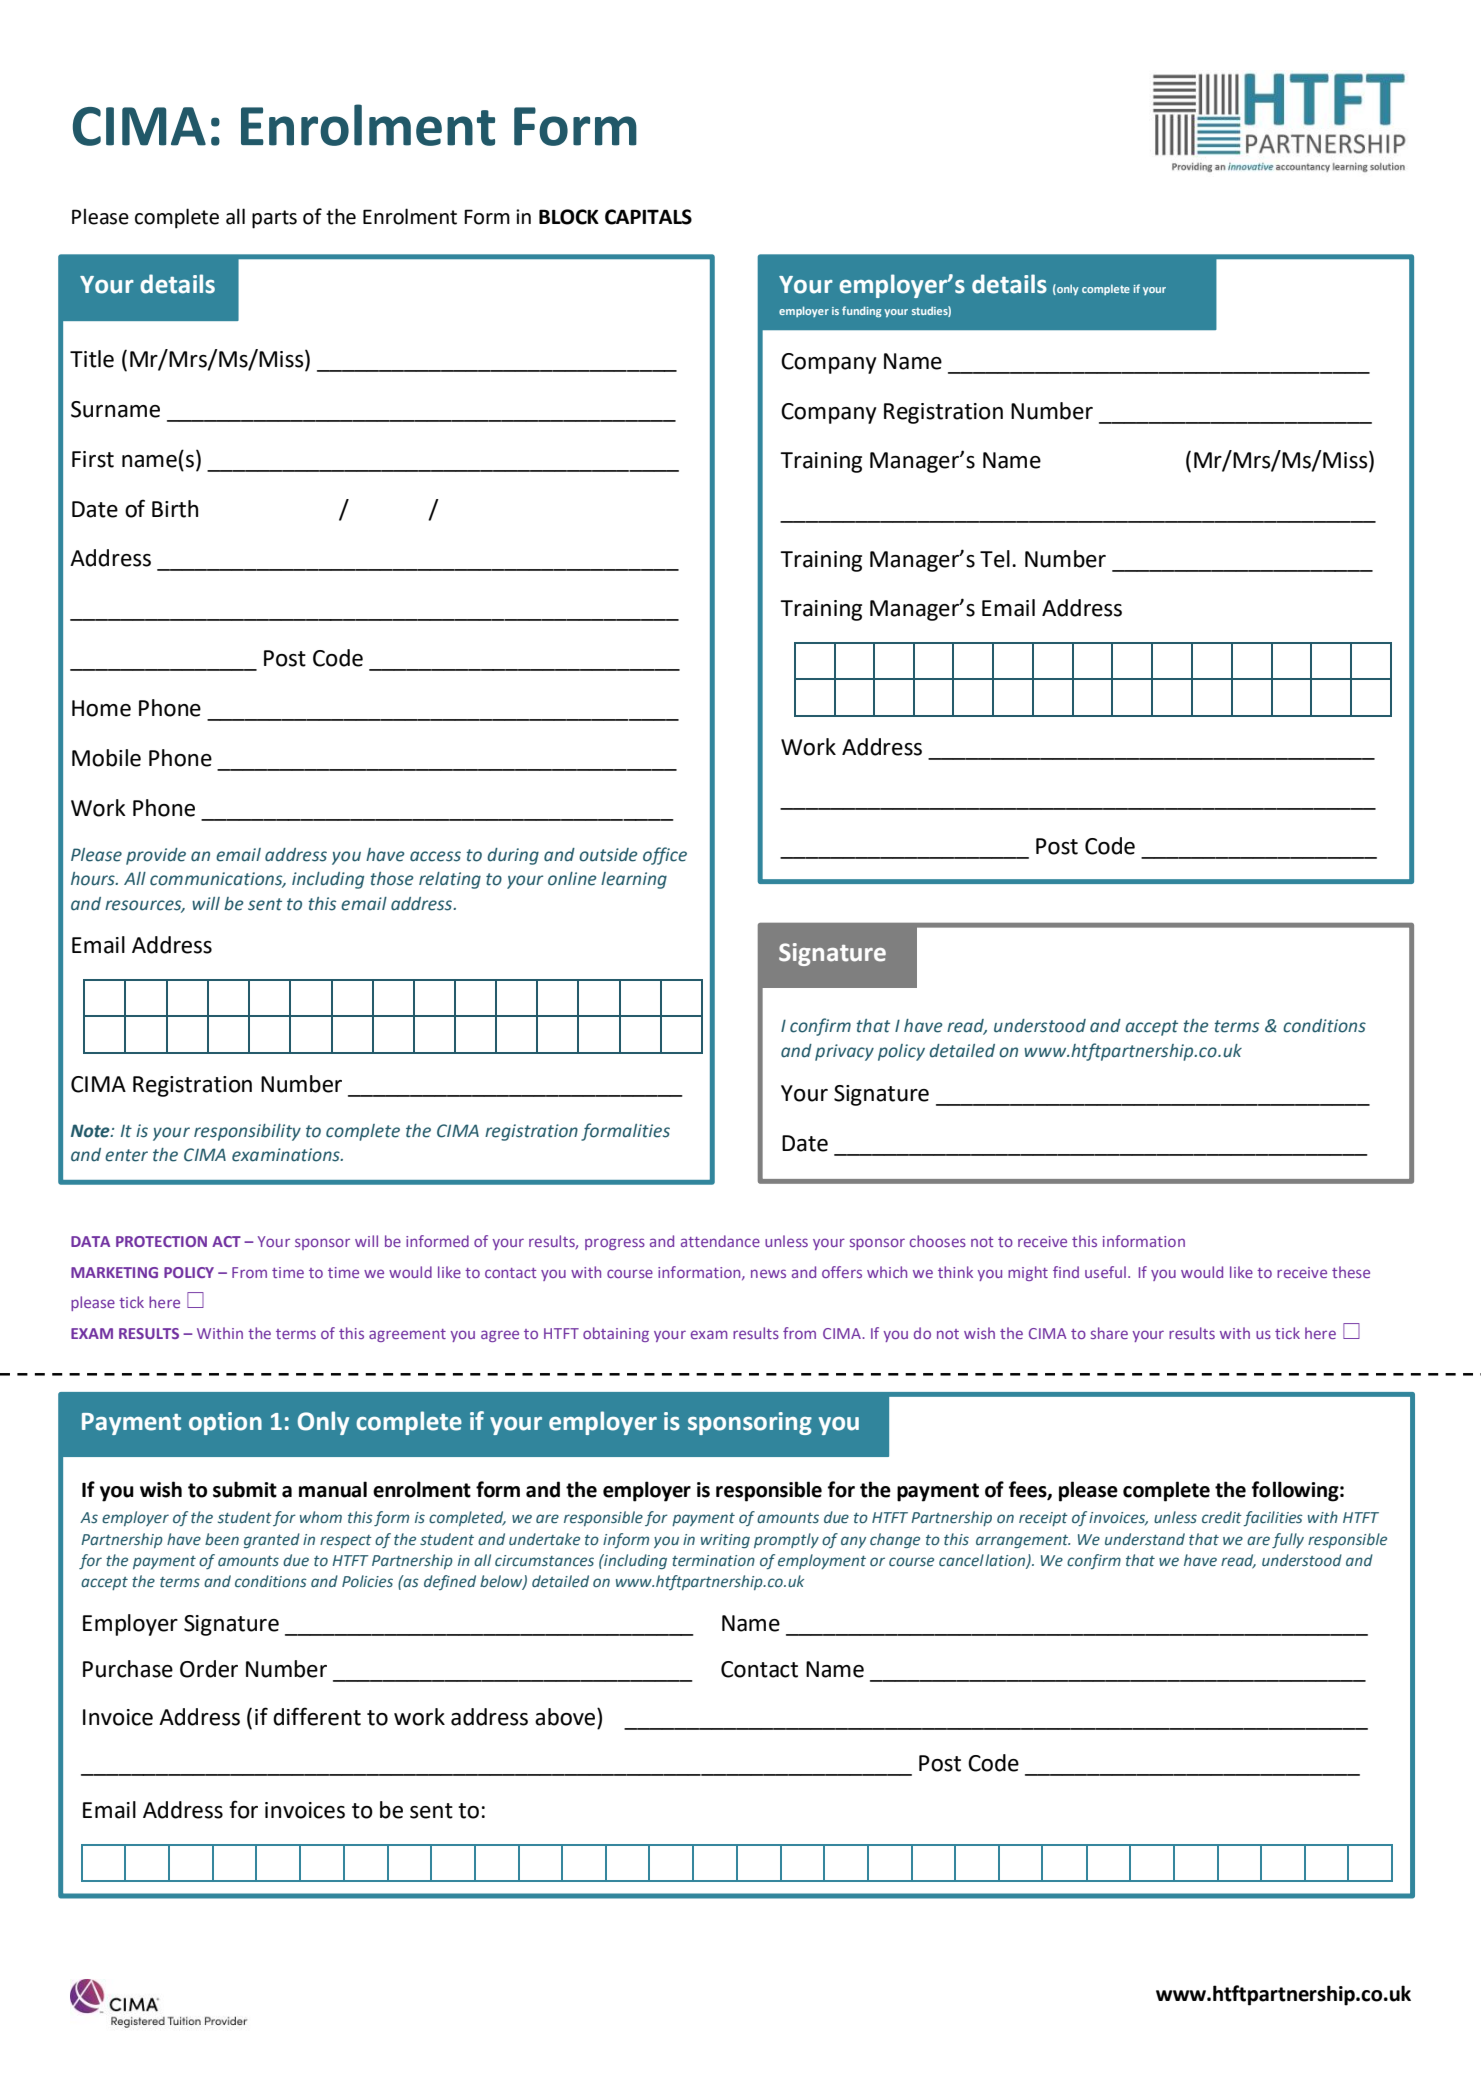 The height and width of the document is (2095, 1481). Describe the element at coordinates (844, 1052) in the document. I see `privacy` at that location.
